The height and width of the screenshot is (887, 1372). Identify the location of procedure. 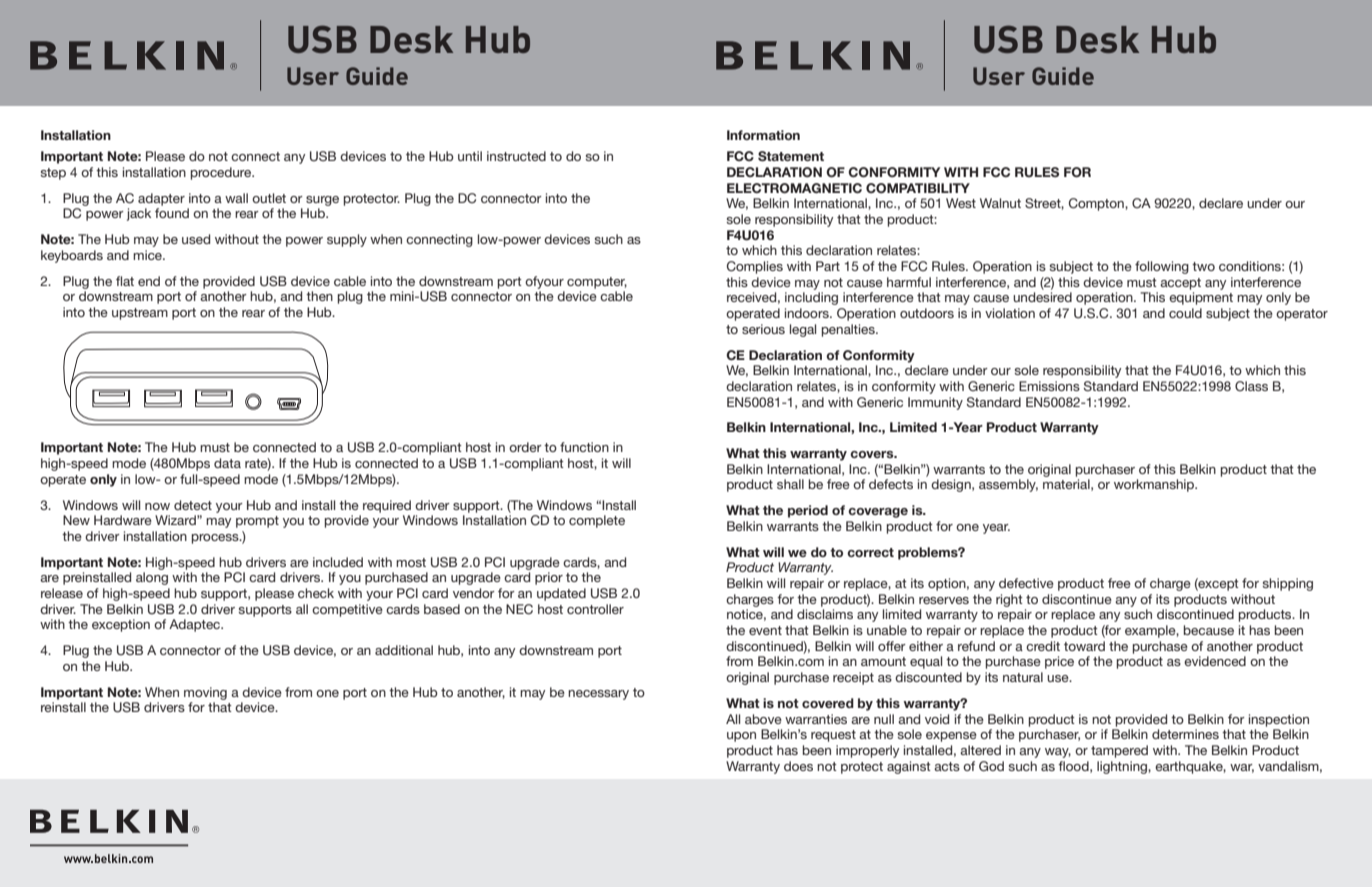
(222, 173).
